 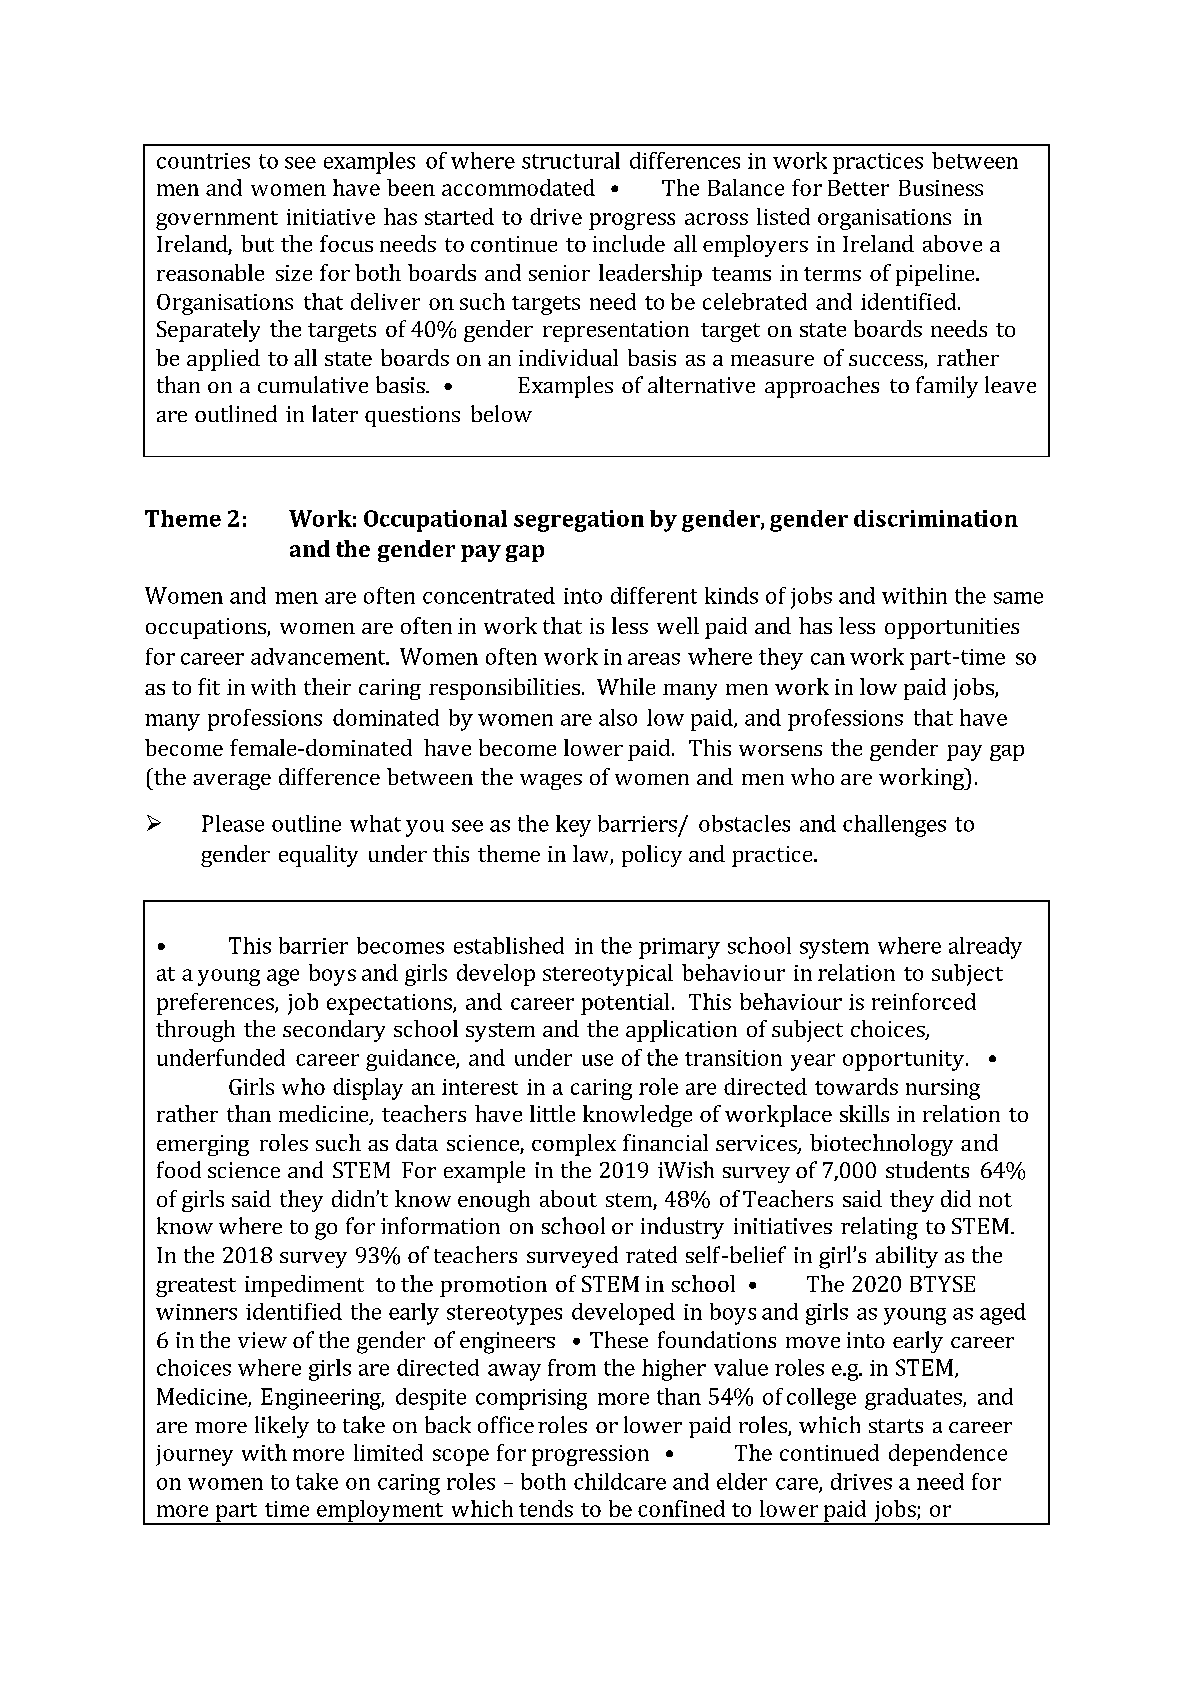 I want to click on complex, so click(x=574, y=1145).
